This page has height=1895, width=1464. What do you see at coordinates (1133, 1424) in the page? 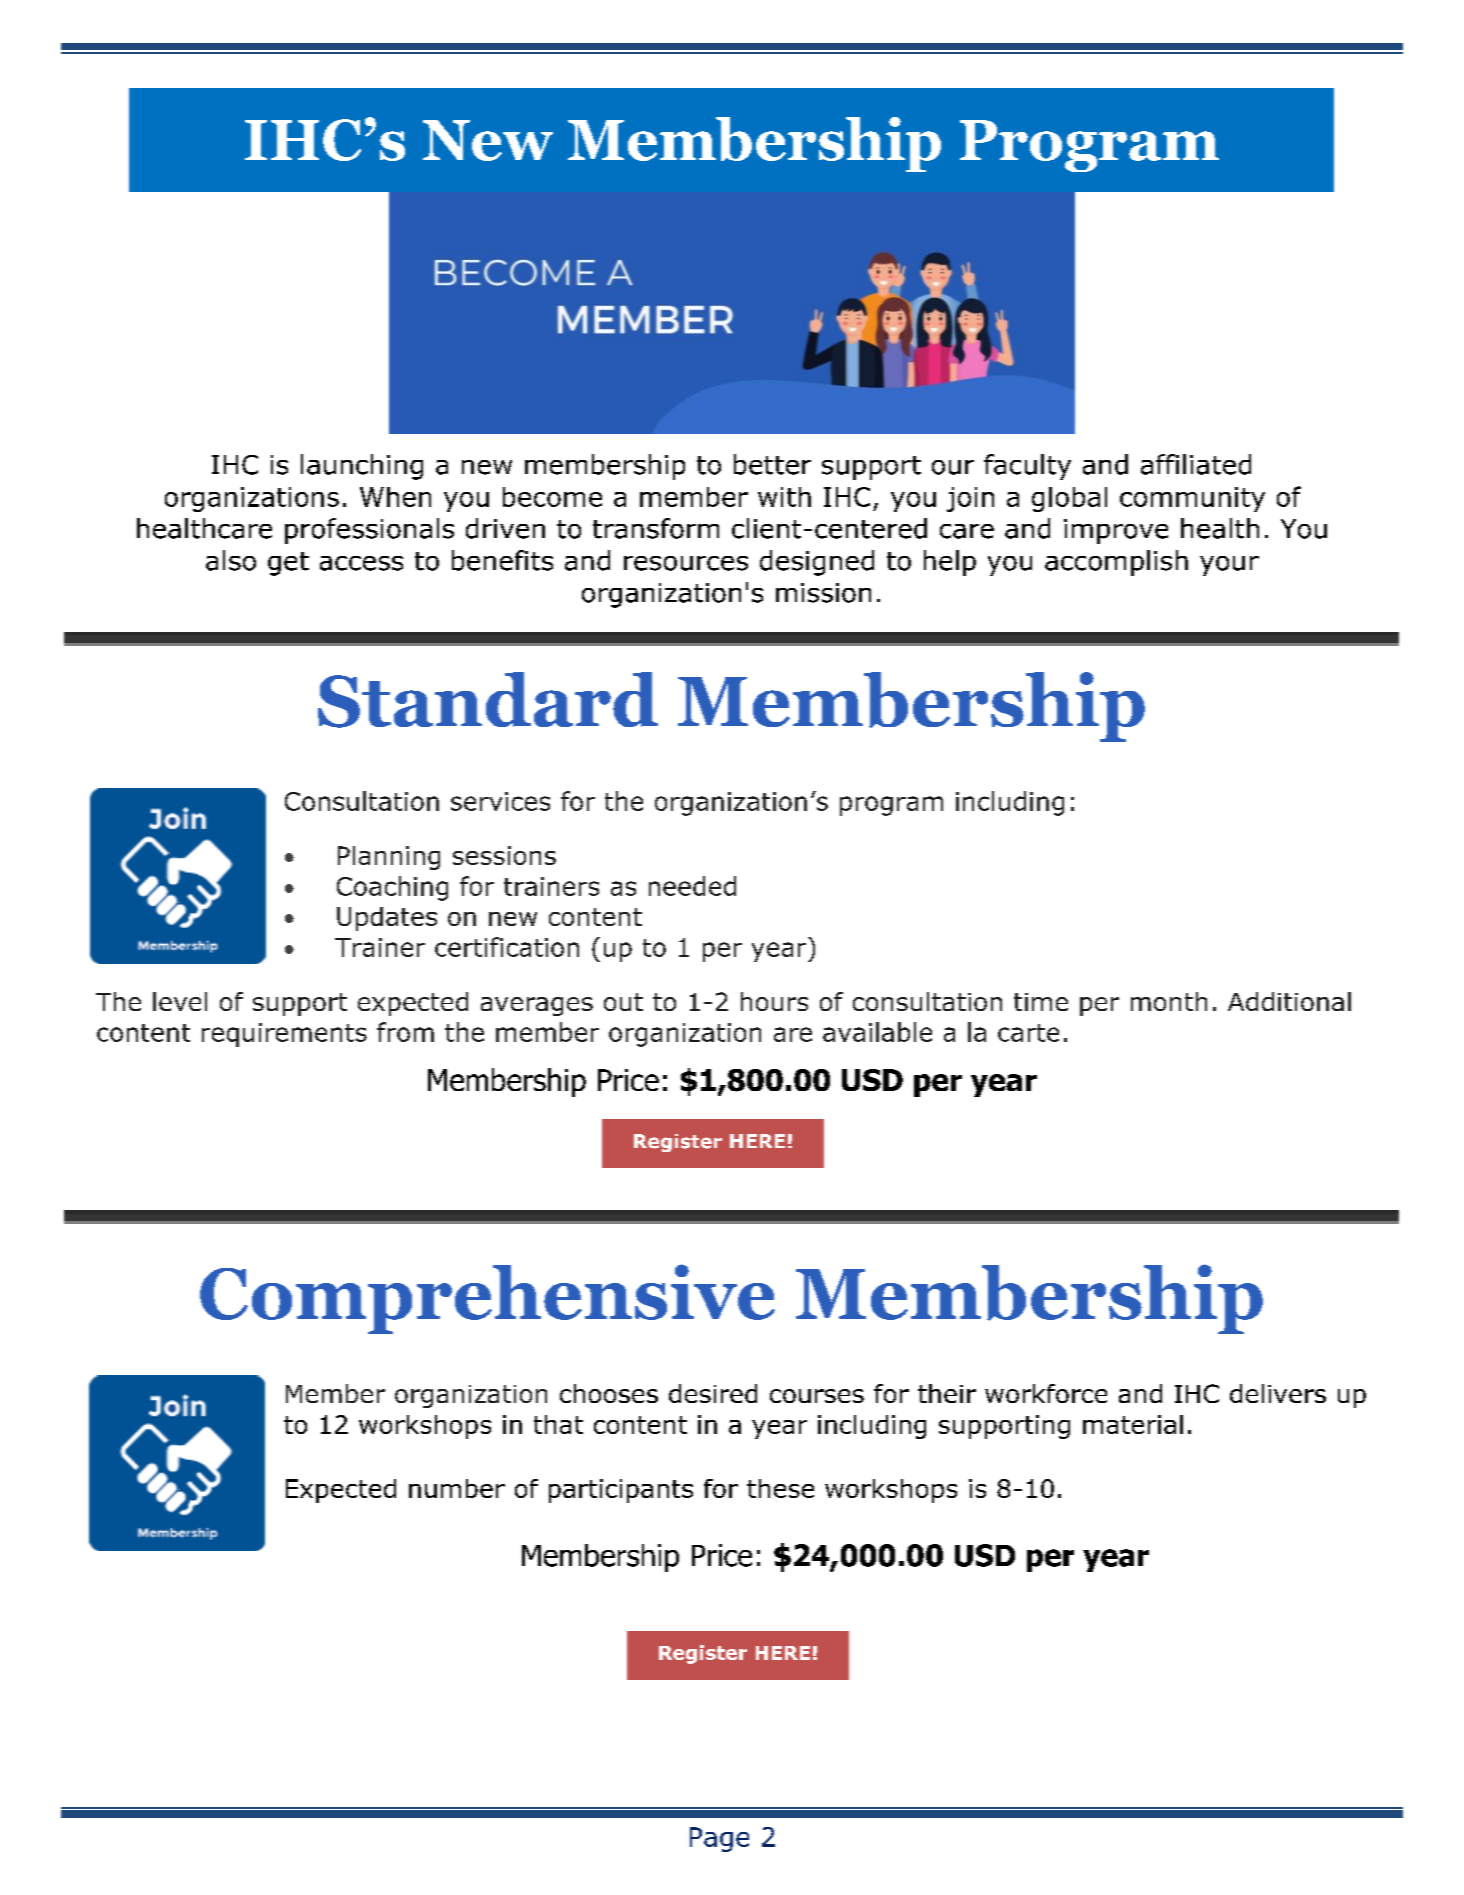
I see `material` at bounding box center [1133, 1424].
